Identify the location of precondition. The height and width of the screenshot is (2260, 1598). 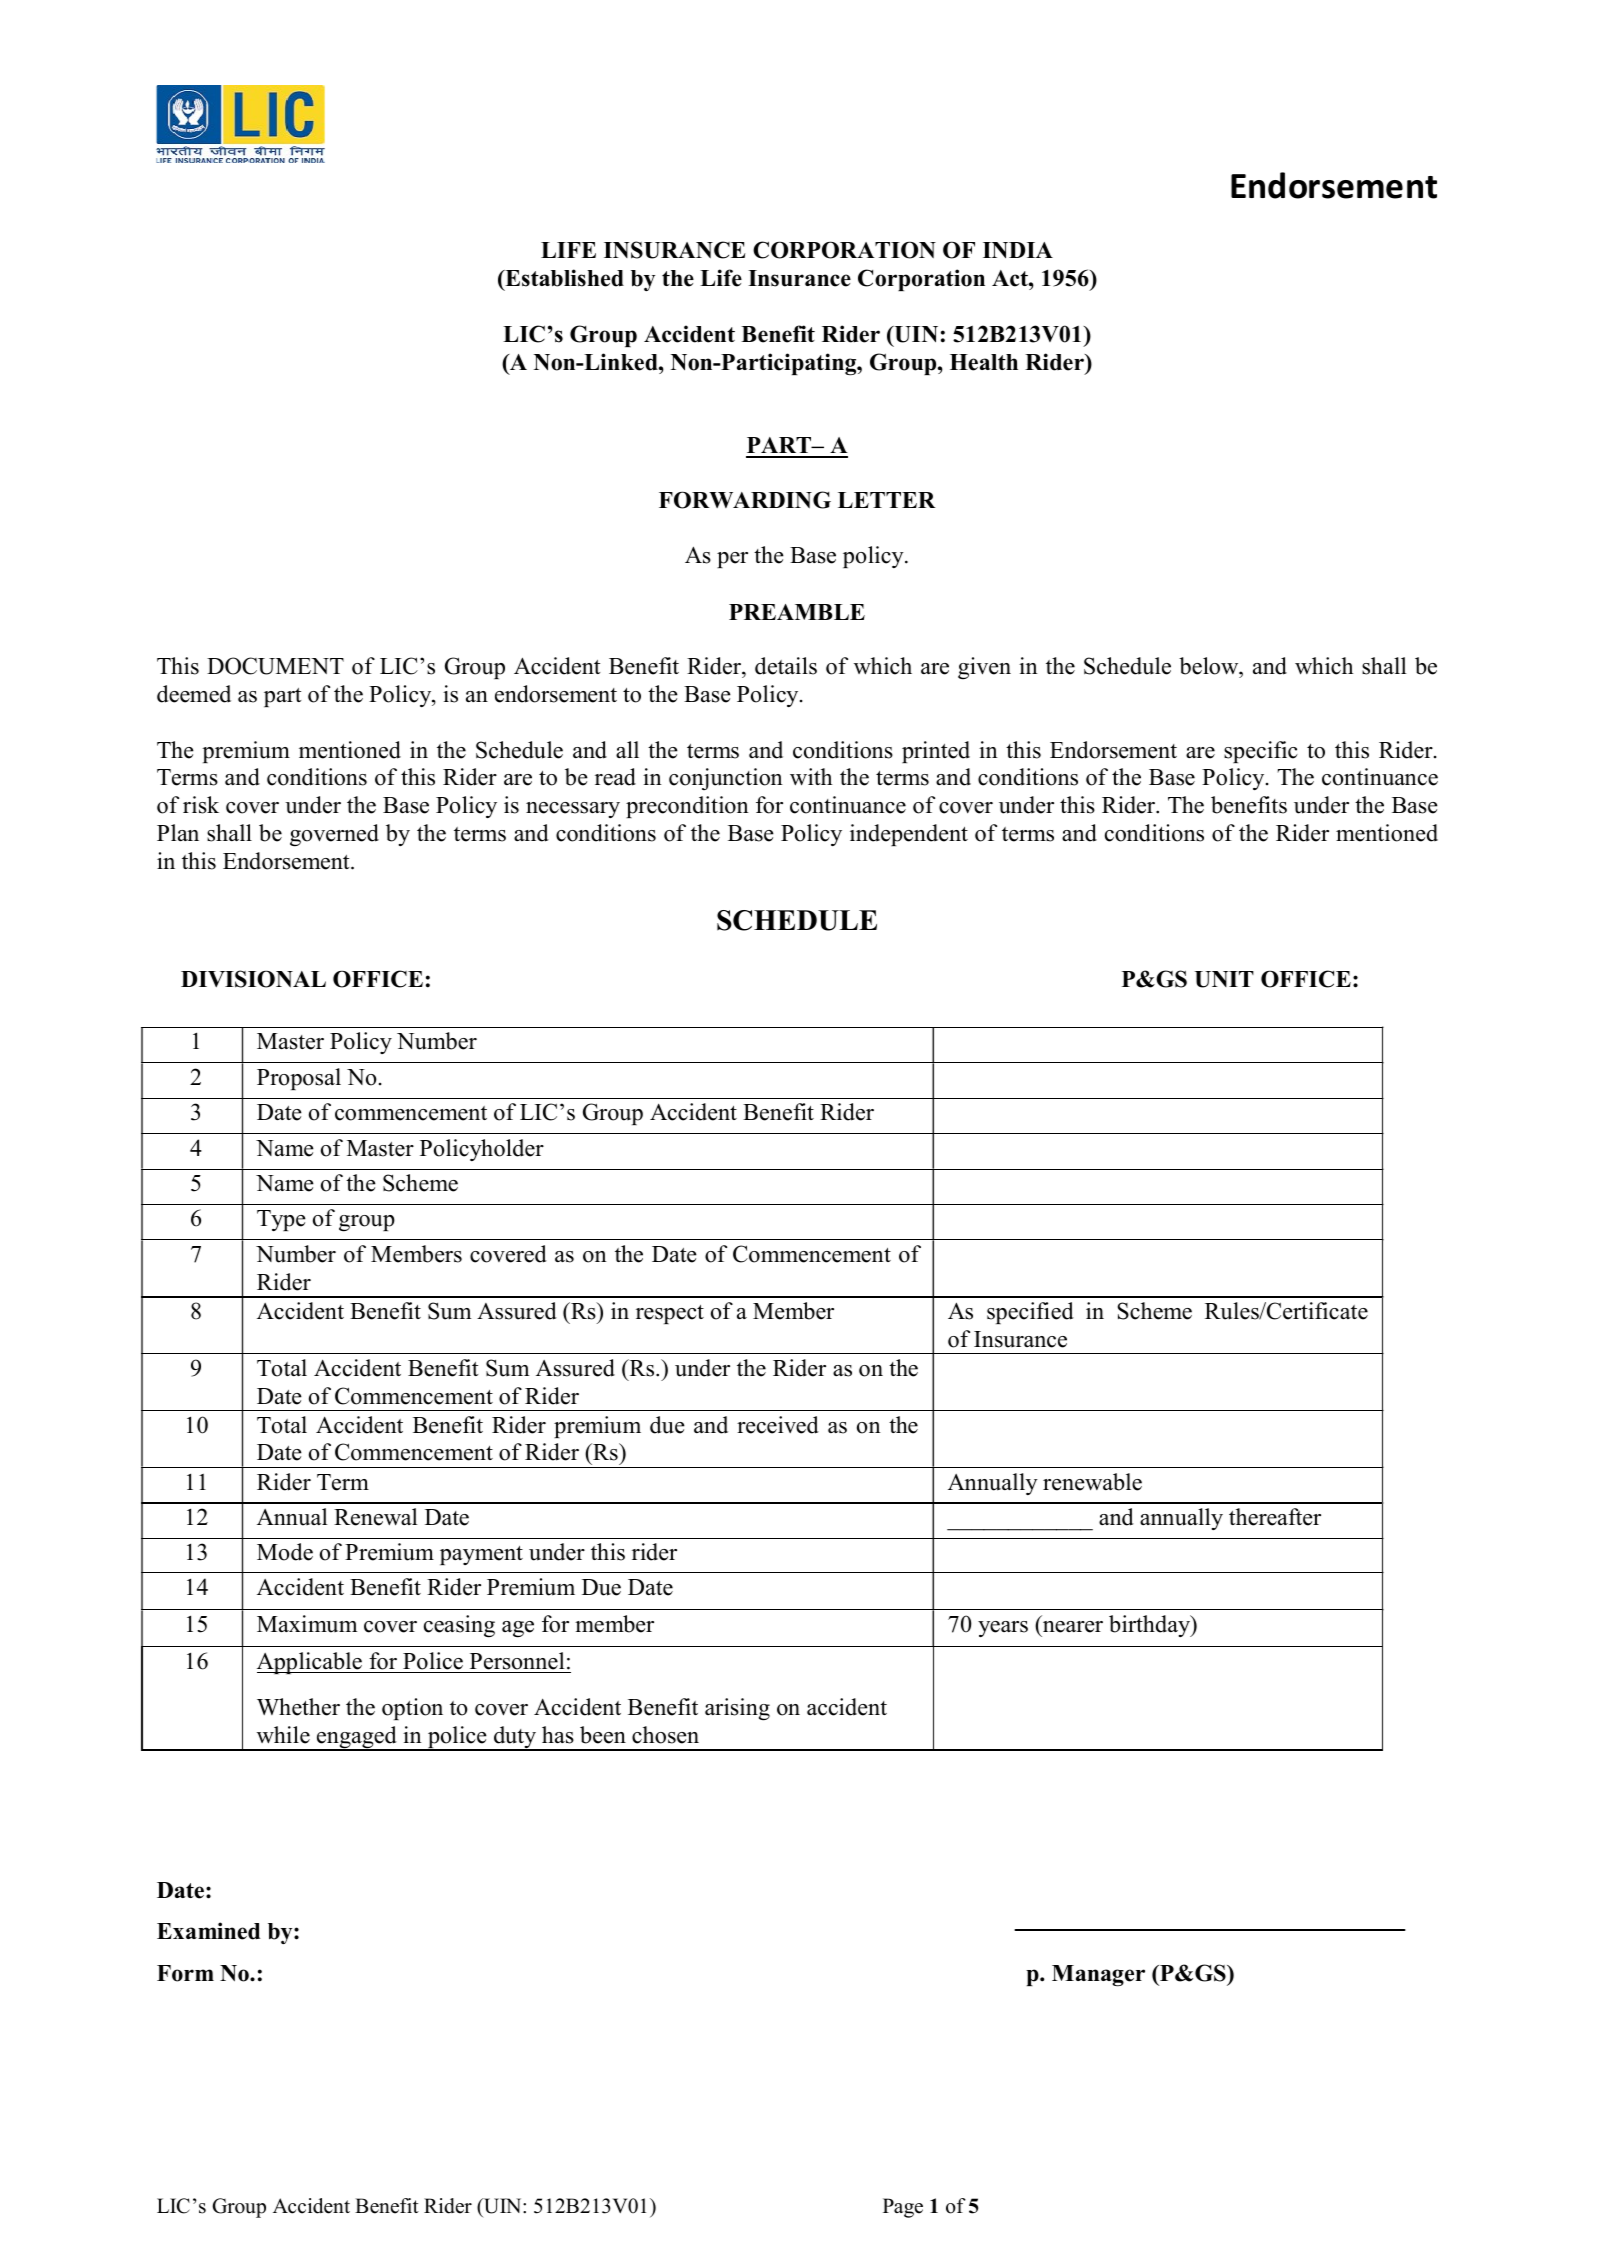
(687, 807).
